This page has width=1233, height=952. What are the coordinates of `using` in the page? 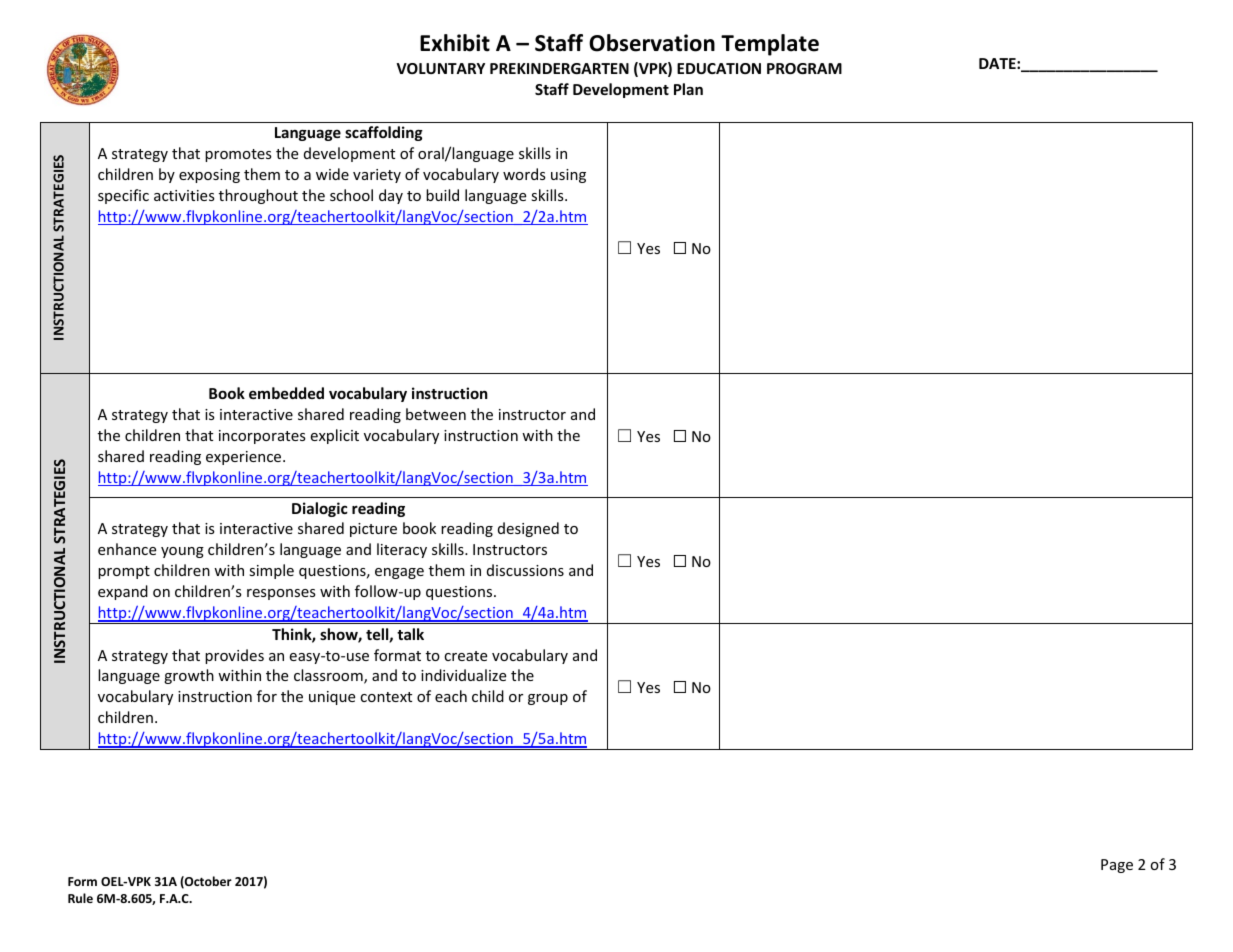 It's located at (568, 176).
